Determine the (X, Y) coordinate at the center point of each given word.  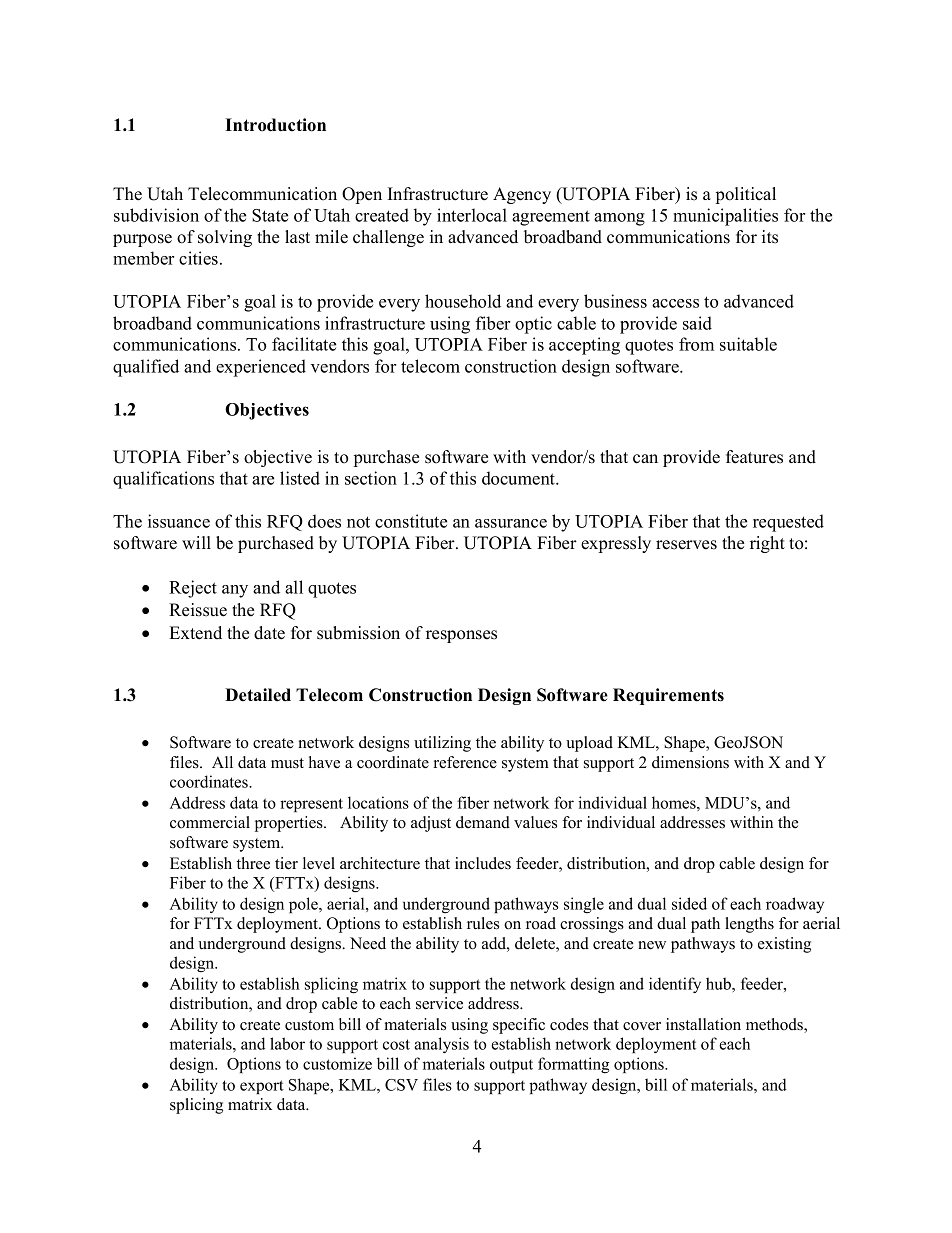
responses (461, 636)
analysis (441, 1045)
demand (483, 822)
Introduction (275, 125)
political (746, 195)
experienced (261, 368)
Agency (522, 195)
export (262, 1087)
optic (533, 325)
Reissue (198, 610)
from (696, 344)
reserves (686, 545)
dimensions (690, 762)
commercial (210, 822)
